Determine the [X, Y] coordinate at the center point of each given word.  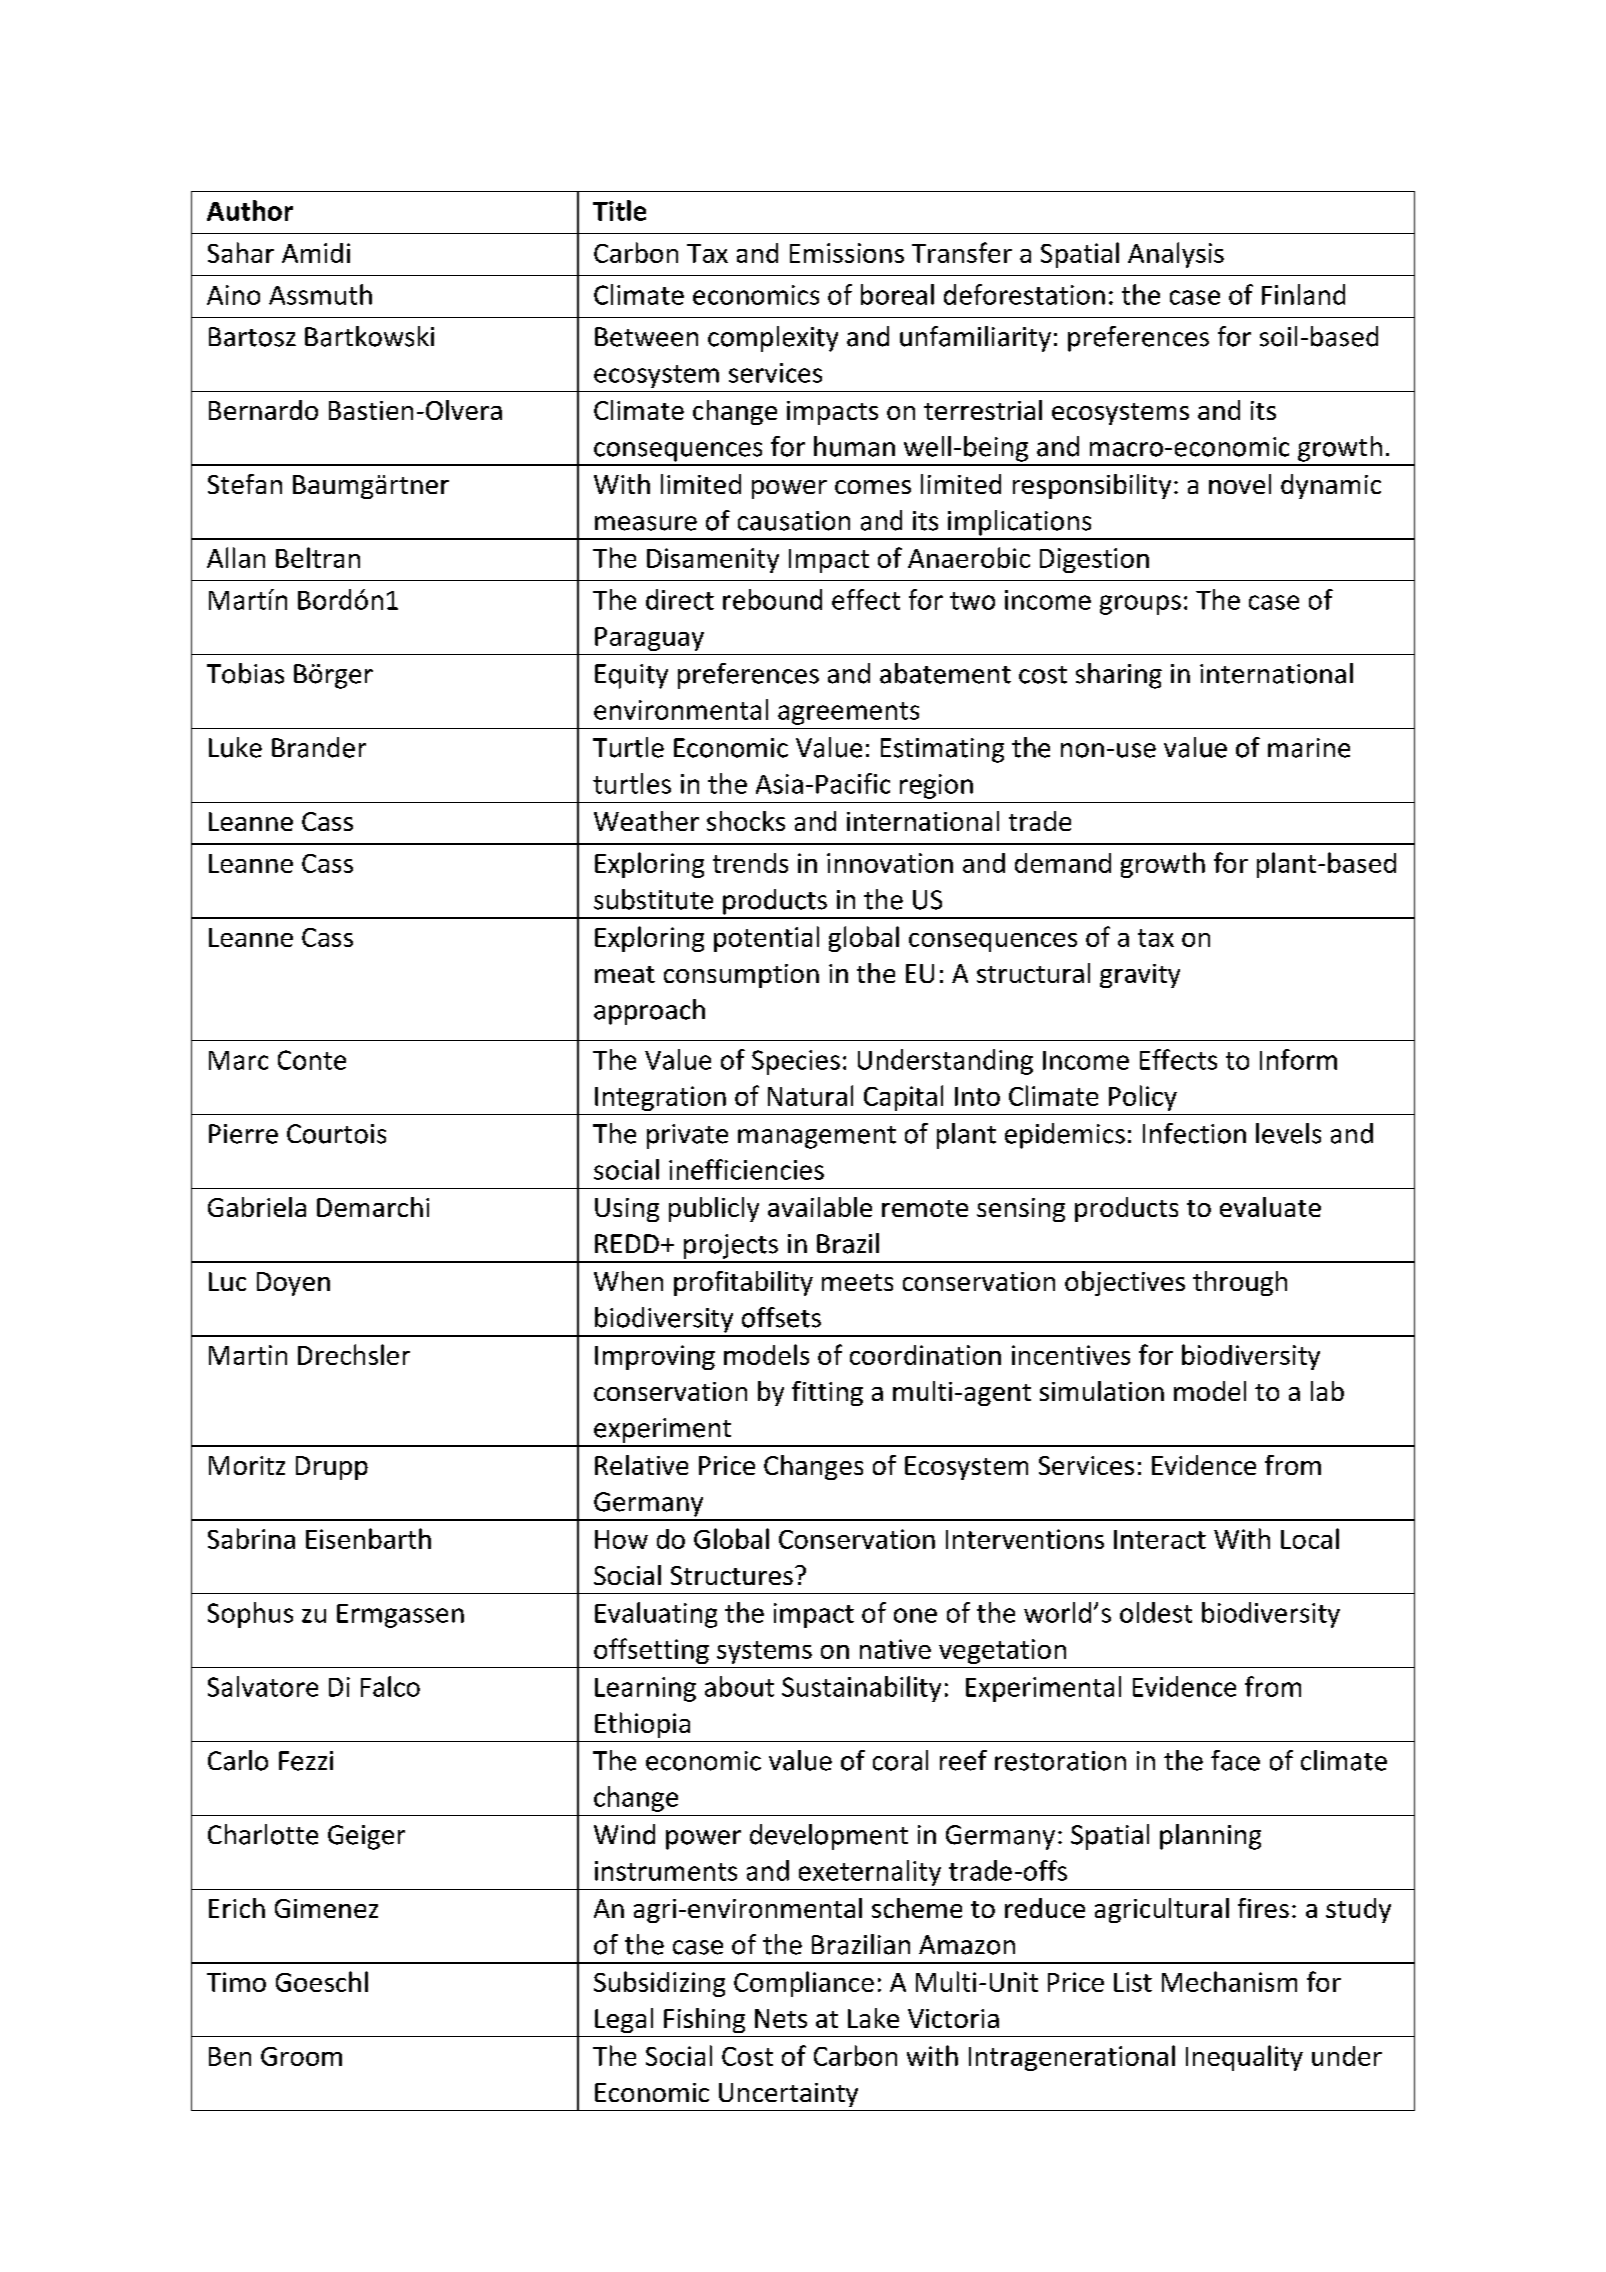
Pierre [243, 1134]
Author [250, 210]
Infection [1194, 1133]
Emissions [847, 253]
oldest [1156, 1612]
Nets [781, 2018]
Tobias [245, 673]
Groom [301, 2056]
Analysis [1176, 255]
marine [1309, 748]
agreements [848, 713]
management [817, 1137]
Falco [390, 1686]
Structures [732, 1575]
